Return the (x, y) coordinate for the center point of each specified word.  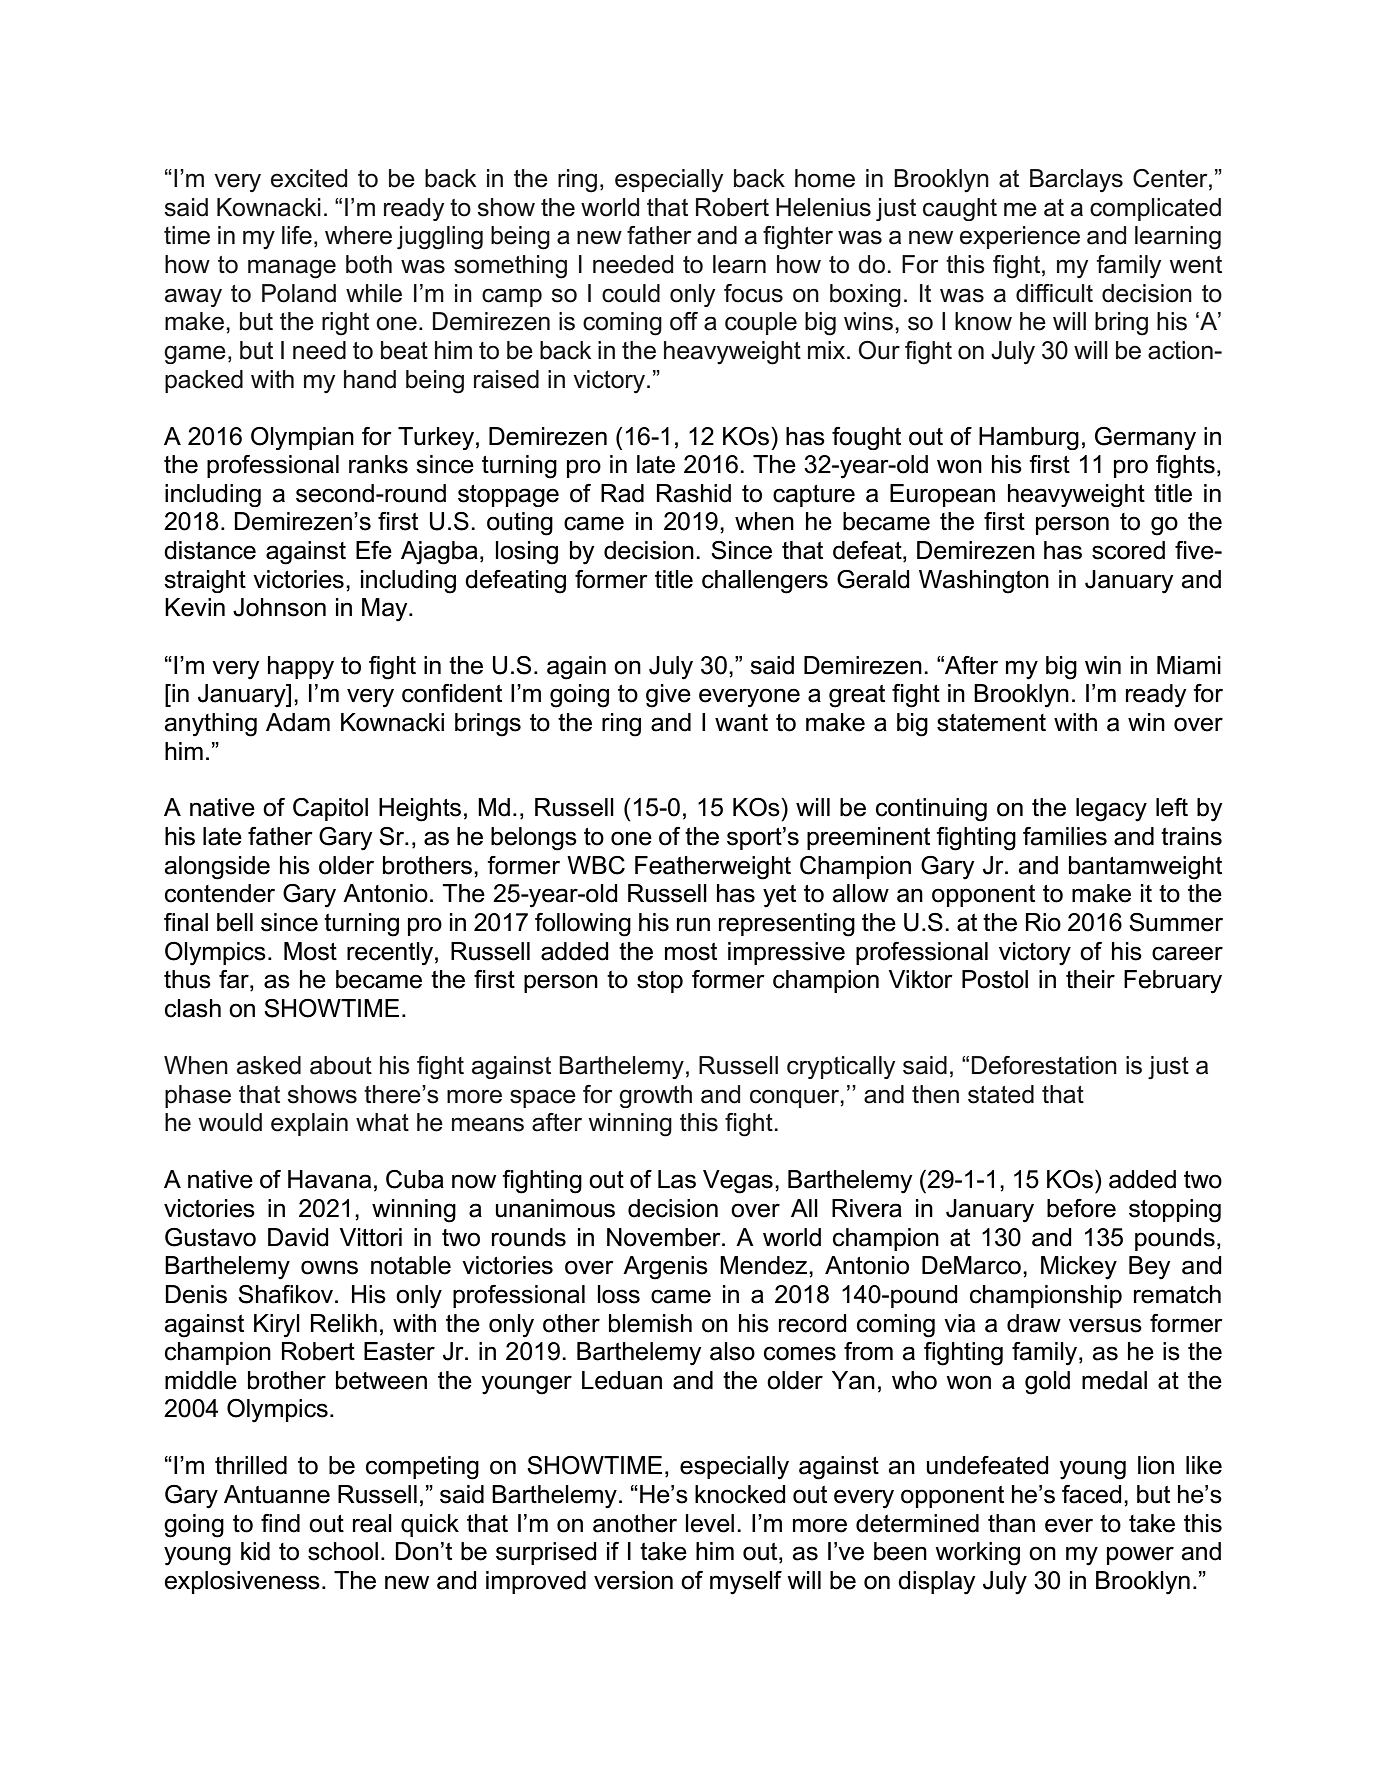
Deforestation (1044, 1065)
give (668, 696)
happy (301, 668)
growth (655, 1096)
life (297, 235)
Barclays (1076, 181)
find (280, 1523)
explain (309, 1124)
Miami (1189, 665)
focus (753, 293)
